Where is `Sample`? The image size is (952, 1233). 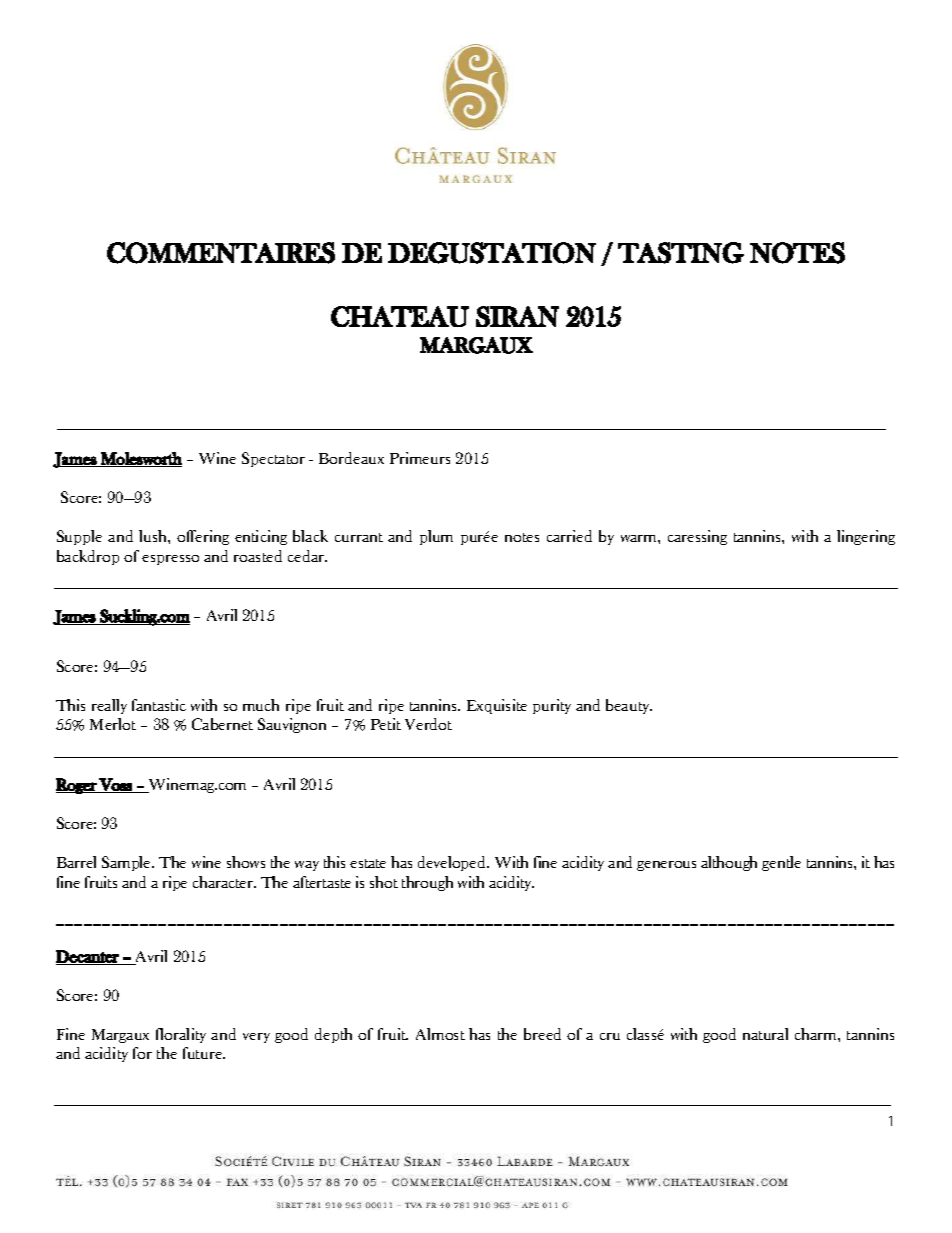
Sample is located at coordinates (128, 863).
